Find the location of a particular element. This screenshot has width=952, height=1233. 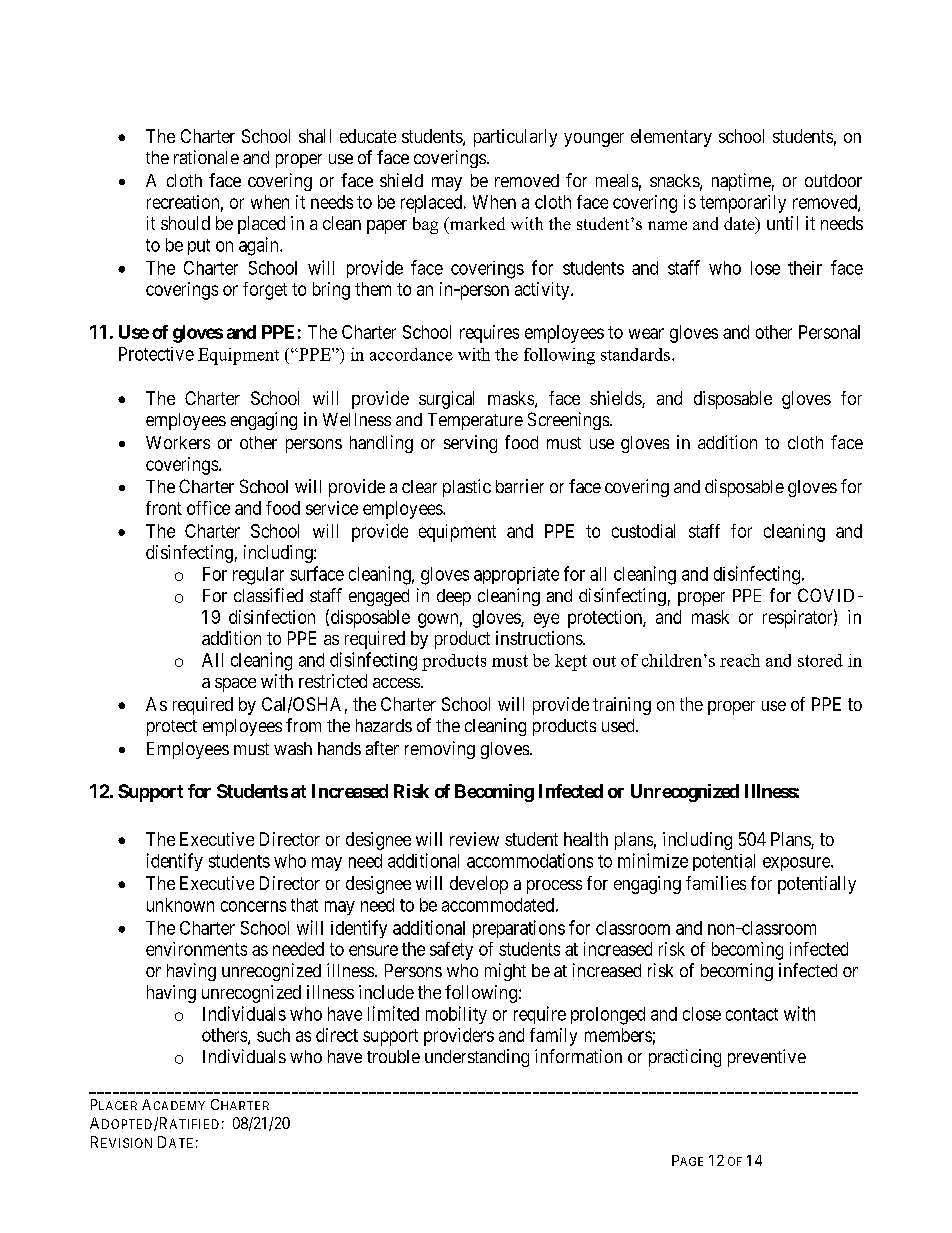

appropriate is located at coordinates (516, 575).
